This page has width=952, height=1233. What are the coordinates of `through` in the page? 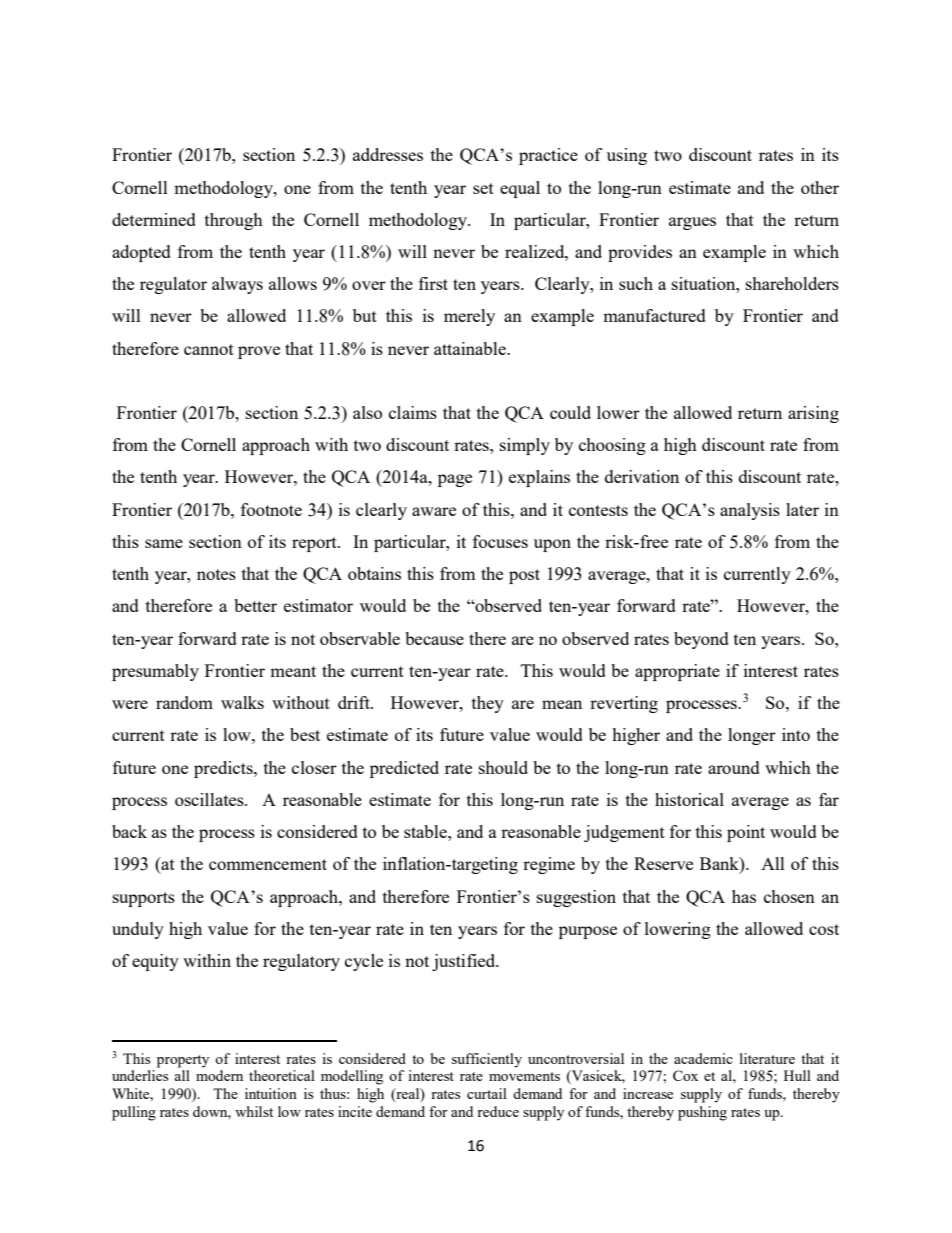 It's located at (234, 221).
